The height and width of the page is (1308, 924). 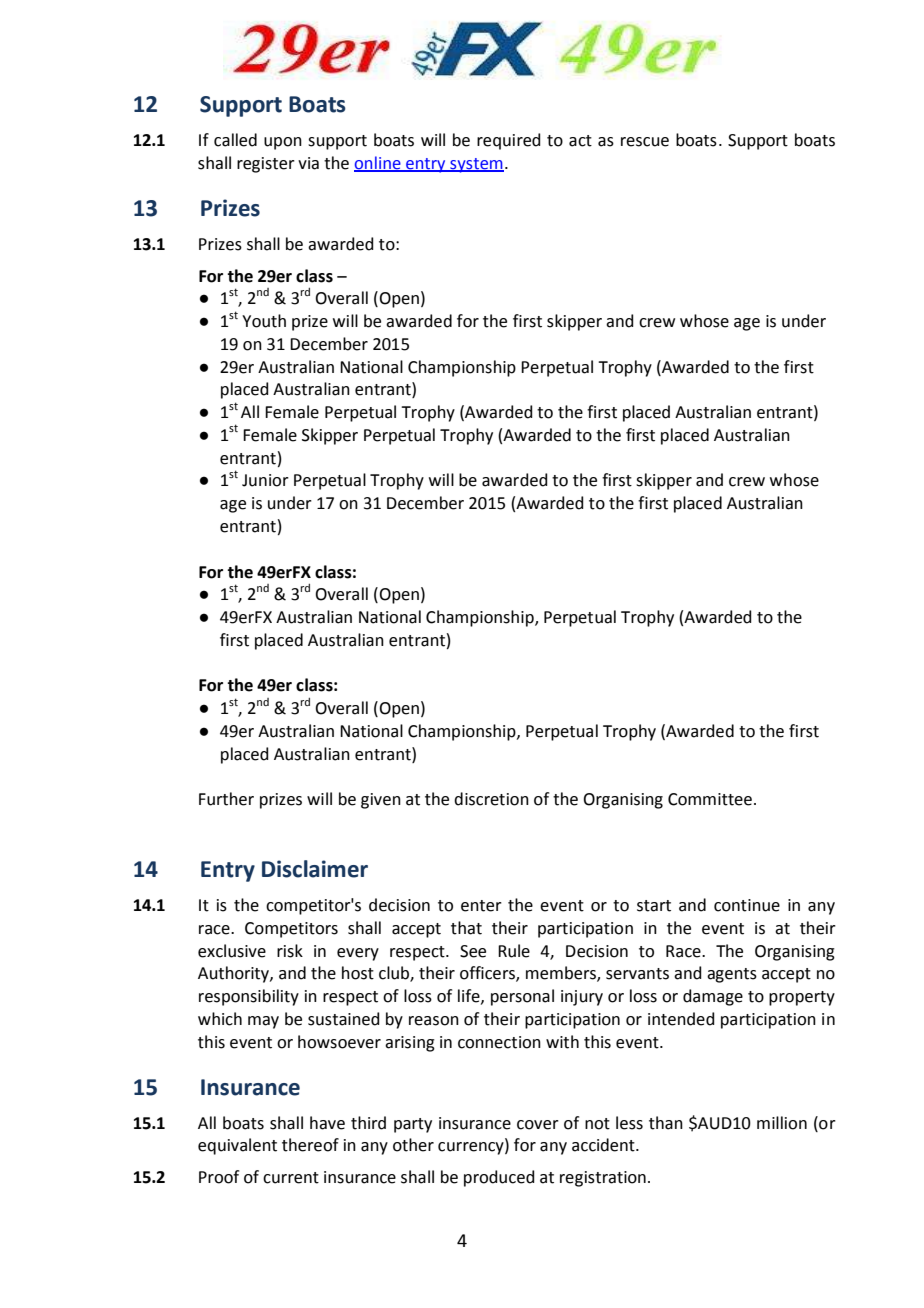 What do you see at coordinates (265, 480) in the page?
I see `Junior` at bounding box center [265, 480].
